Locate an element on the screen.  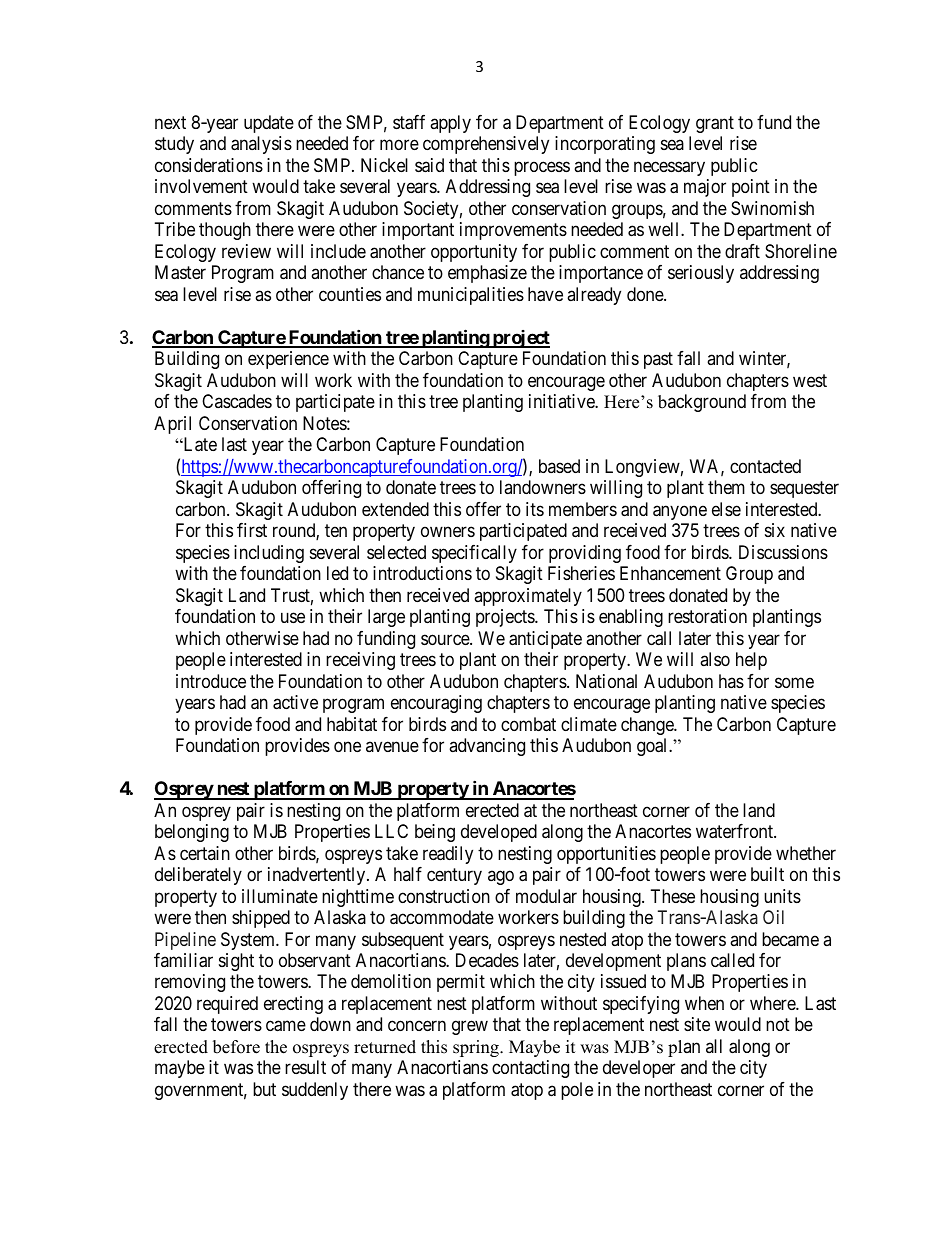
waterfront is located at coordinates (735, 831).
